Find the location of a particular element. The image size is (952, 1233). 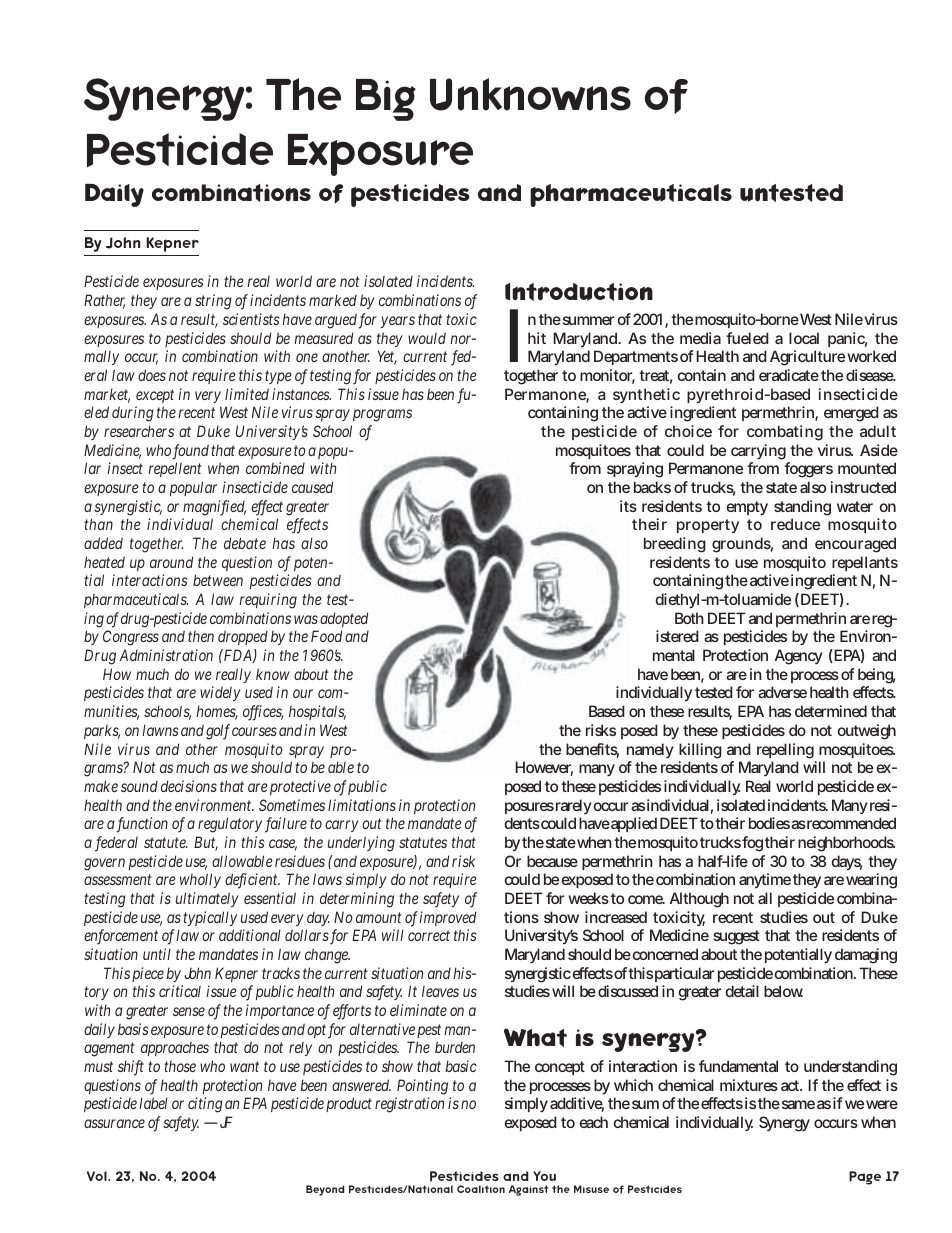

citing is located at coordinates (205, 1105).
